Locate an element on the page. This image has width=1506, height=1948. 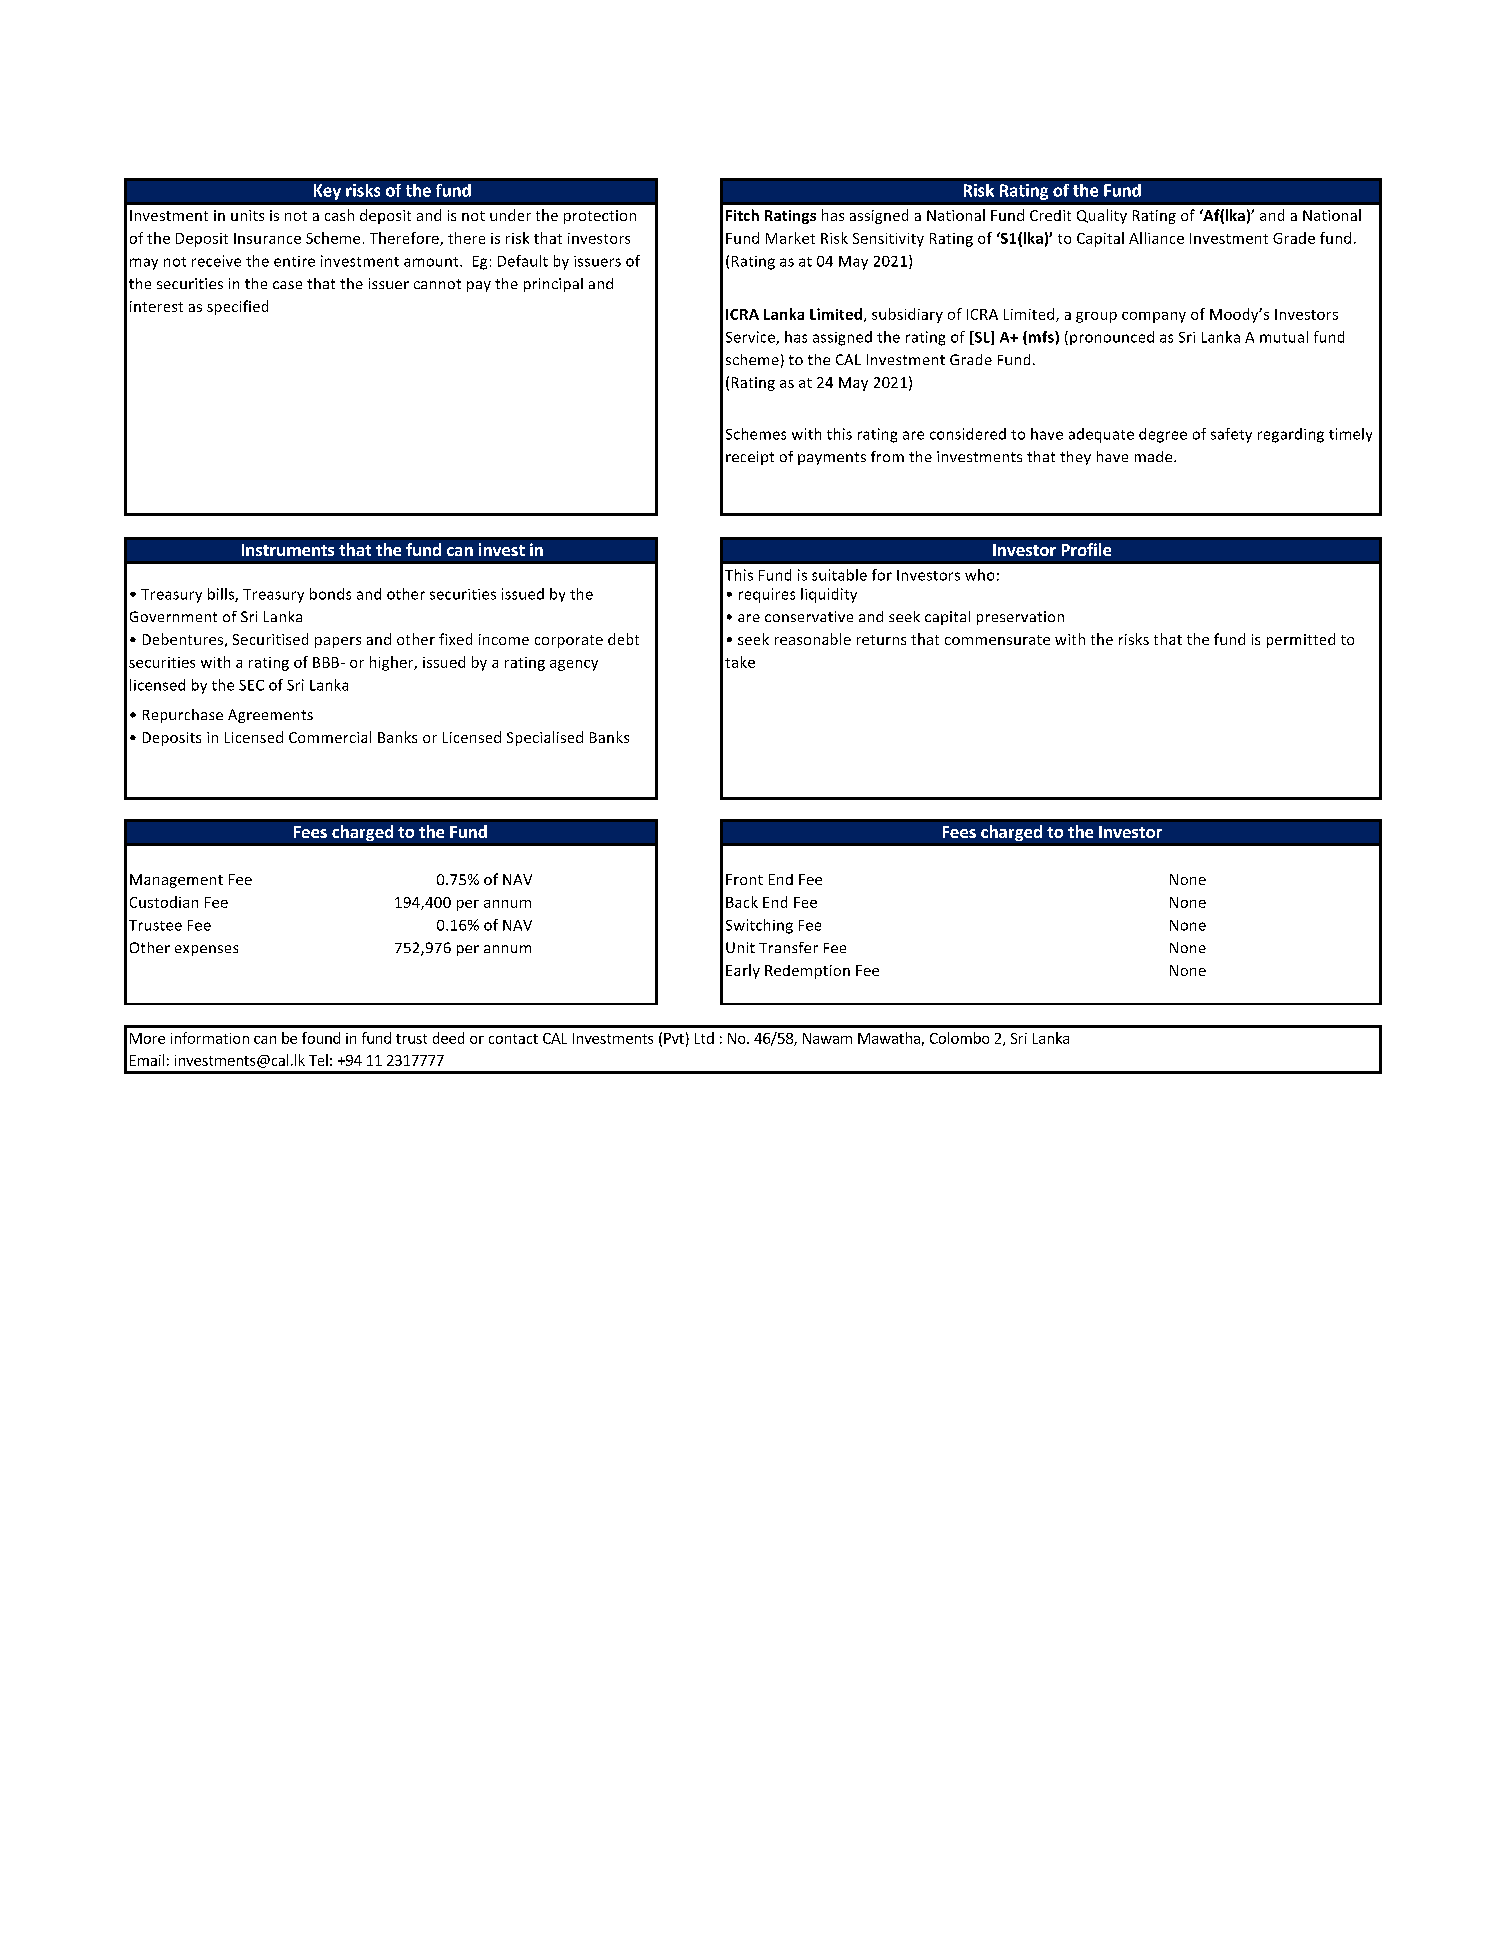
Instruments is located at coordinates (288, 550).
